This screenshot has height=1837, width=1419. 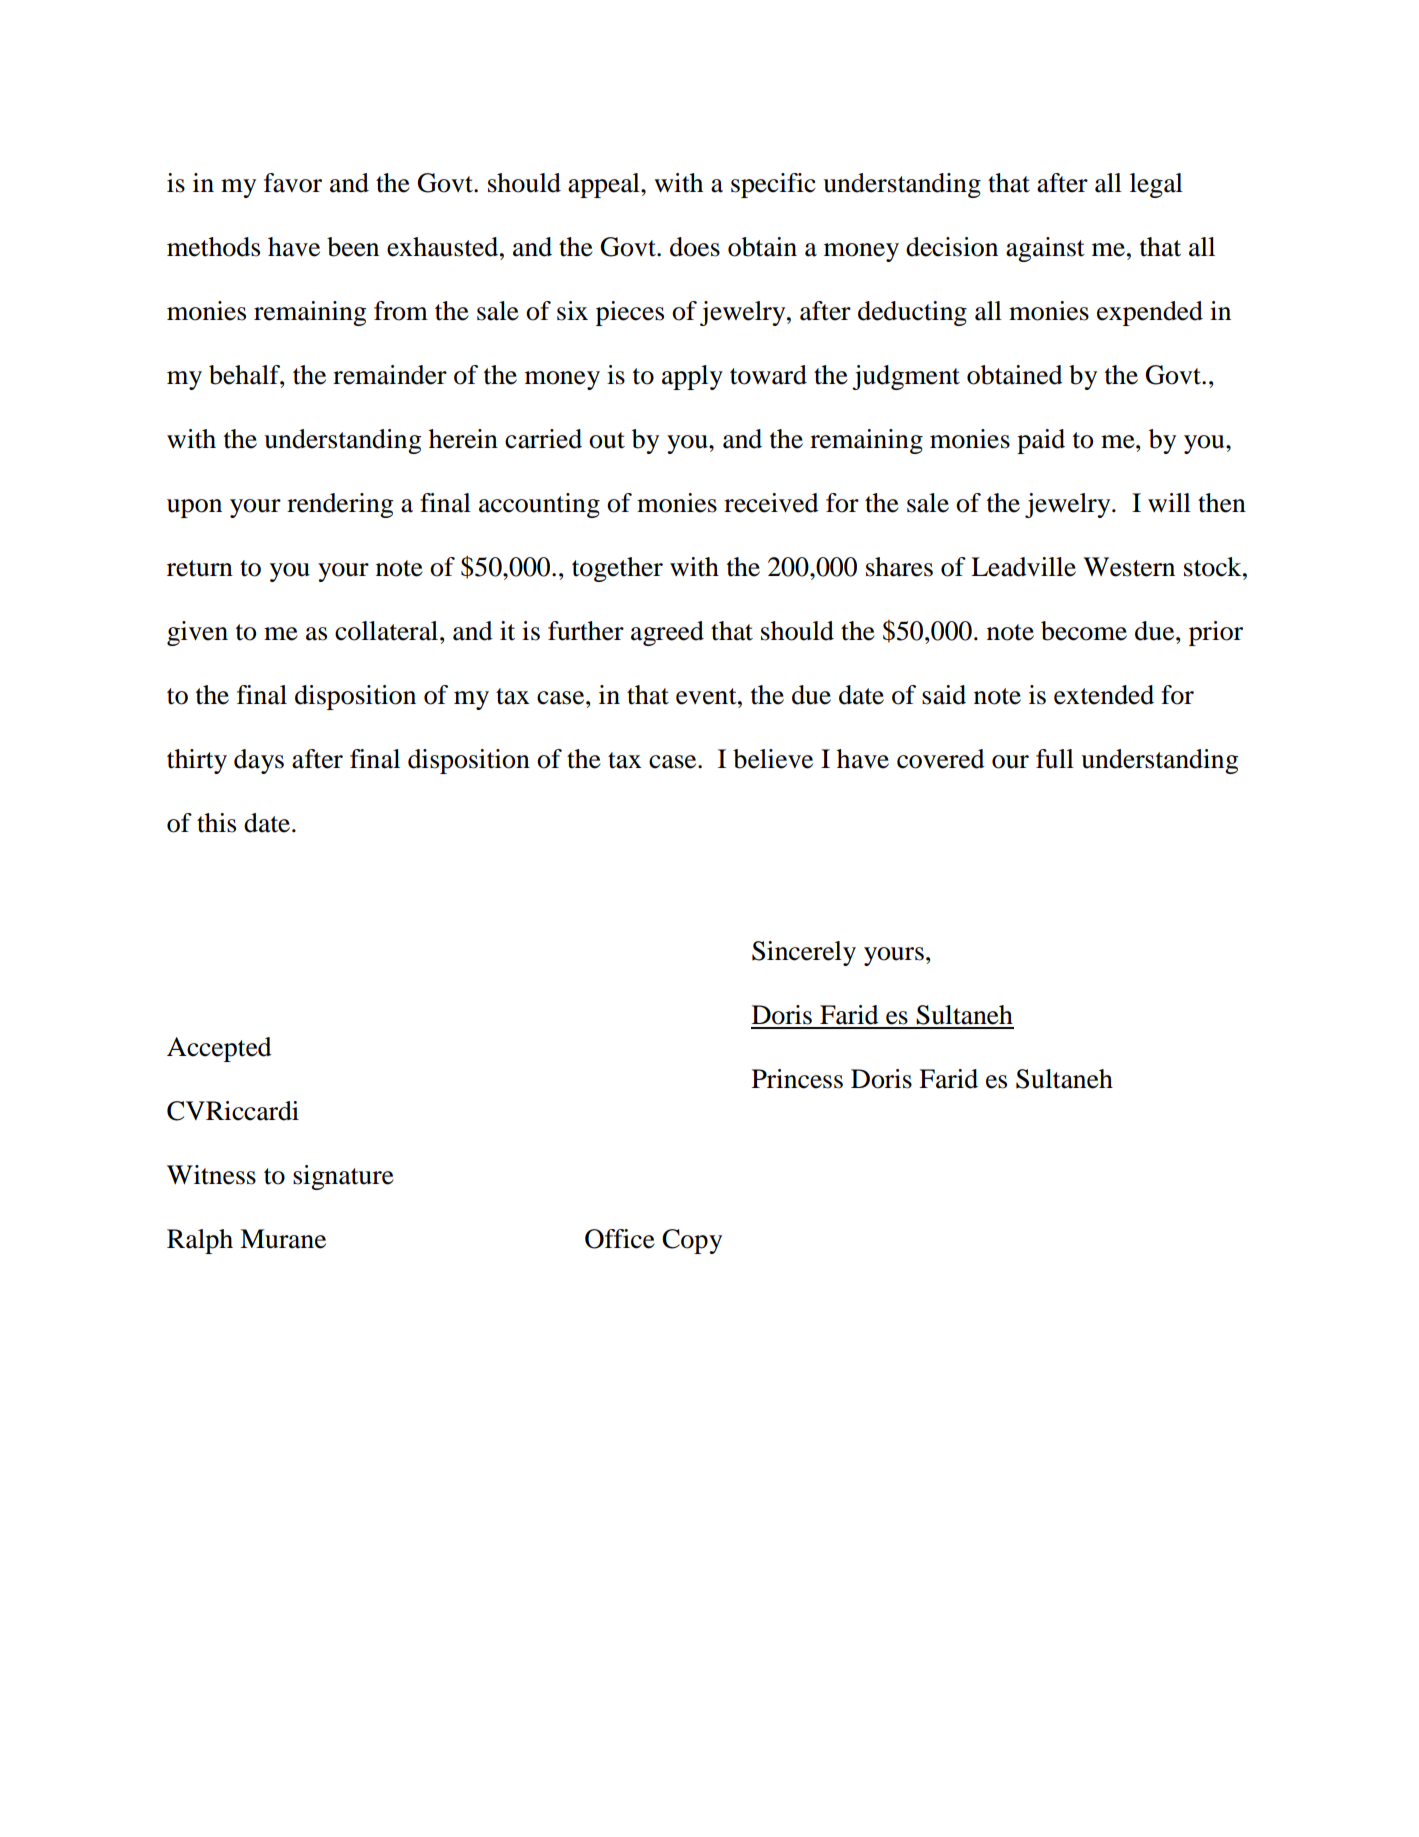 I want to click on Western, so click(x=1129, y=567).
